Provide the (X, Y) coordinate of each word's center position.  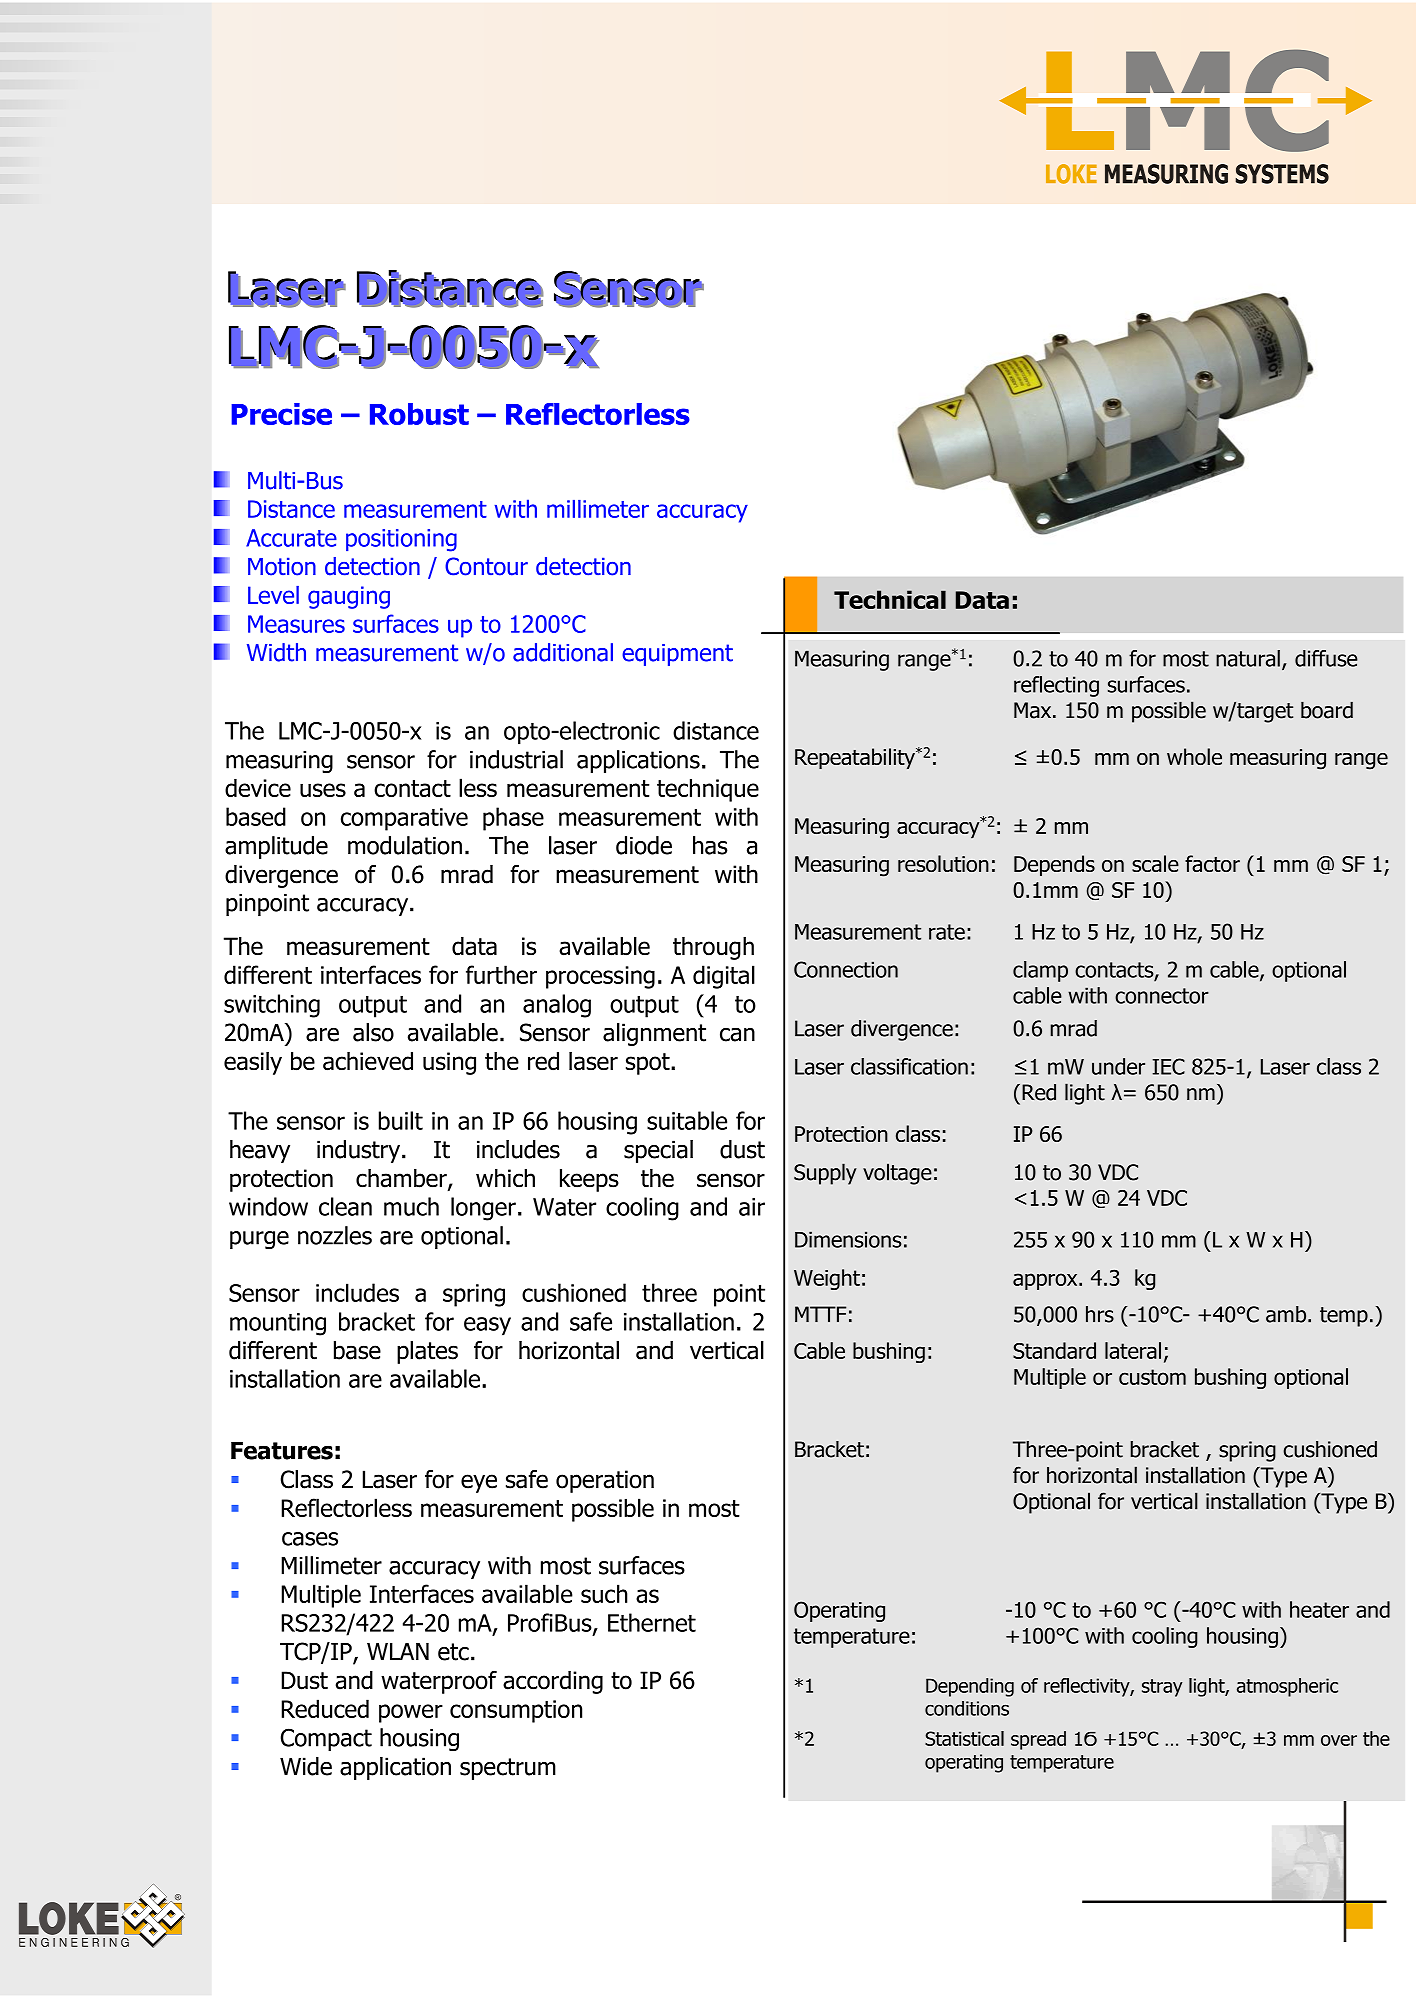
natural (1248, 658)
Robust (419, 414)
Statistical (964, 1738)
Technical (890, 599)
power (411, 1713)
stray (1162, 1688)
